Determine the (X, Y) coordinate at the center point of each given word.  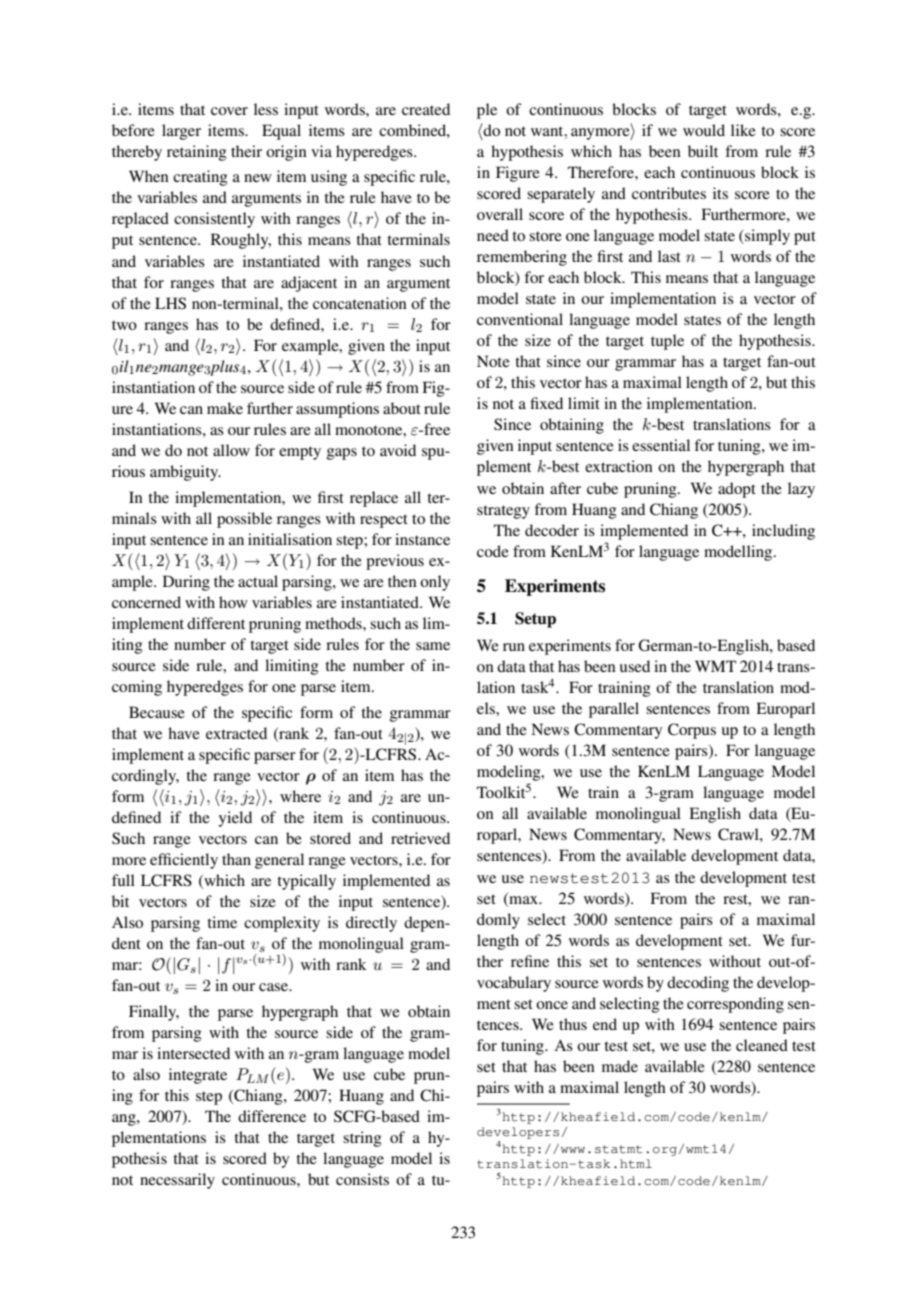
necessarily (177, 1181)
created (426, 109)
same (433, 646)
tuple (667, 342)
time (222, 922)
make (225, 408)
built (703, 151)
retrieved (420, 838)
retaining (197, 153)
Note (493, 361)
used (635, 666)
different (216, 623)
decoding (698, 984)
